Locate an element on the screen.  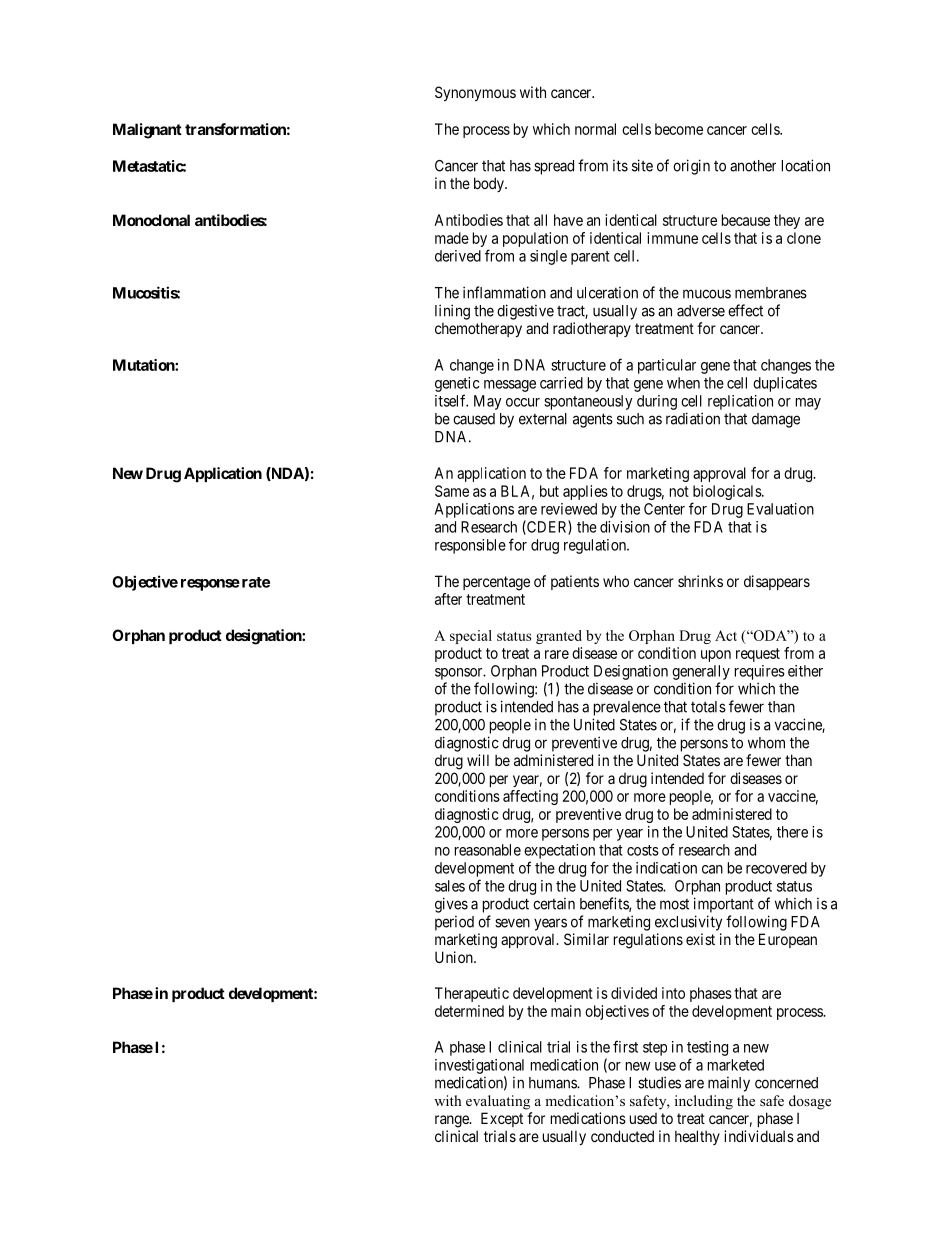
evaluating is located at coordinates (498, 1102).
